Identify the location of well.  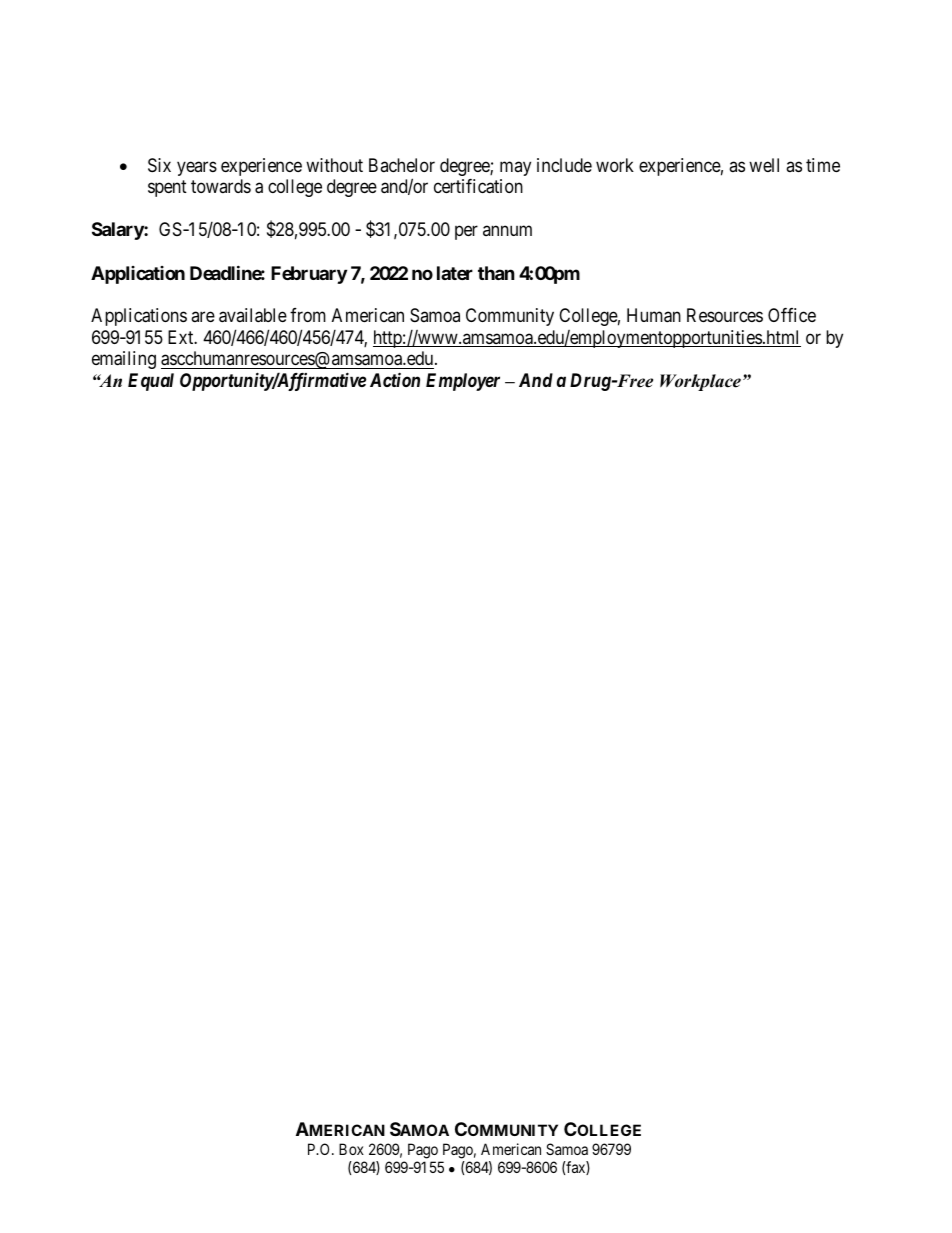
(764, 165).
